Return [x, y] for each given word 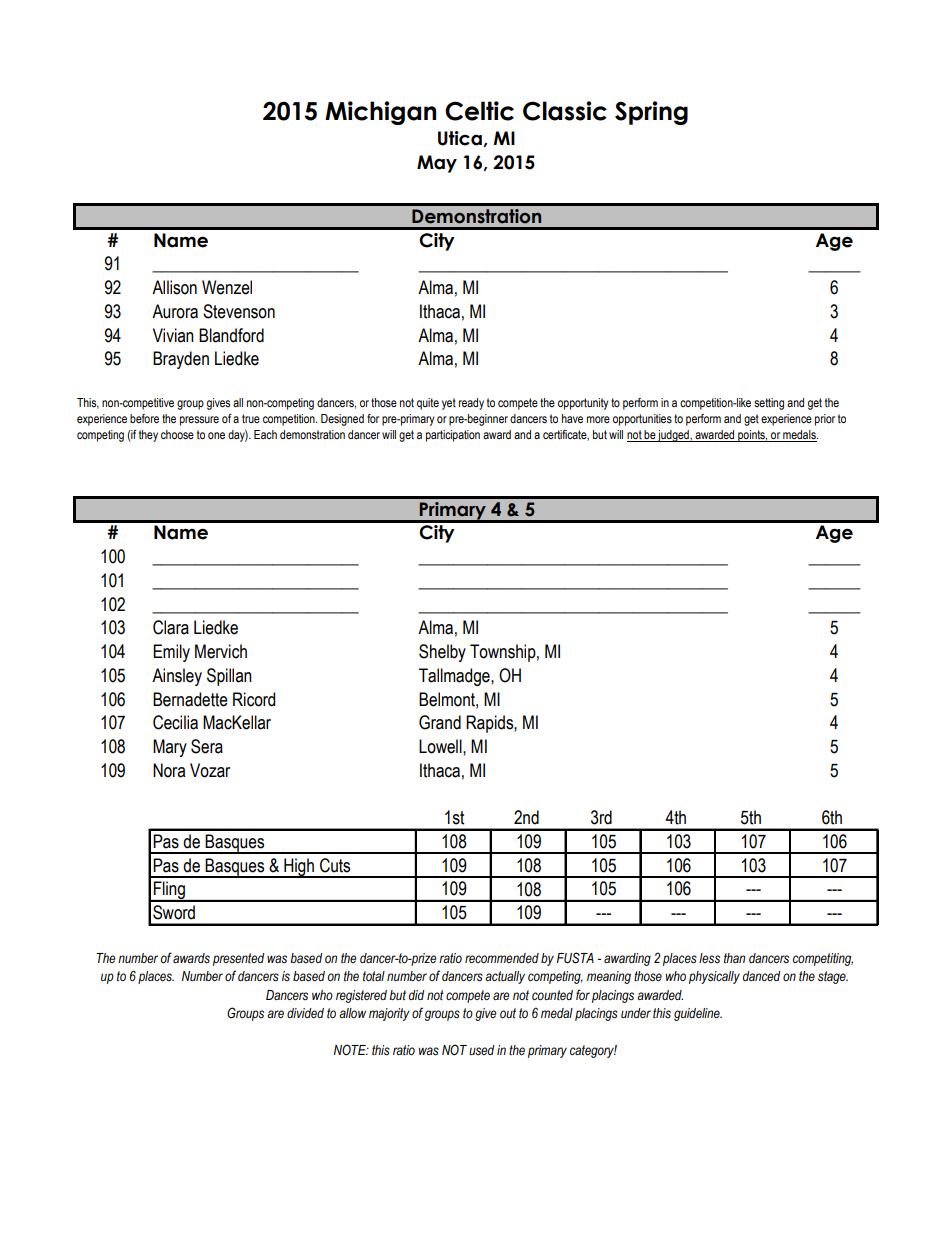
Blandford [231, 335]
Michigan [380, 113]
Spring [651, 113]
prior [825, 420]
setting [769, 404]
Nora [169, 770]
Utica [461, 139]
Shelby [442, 653]
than [734, 958]
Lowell [441, 746]
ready [471, 404]
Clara [171, 627]
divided [305, 1013]
